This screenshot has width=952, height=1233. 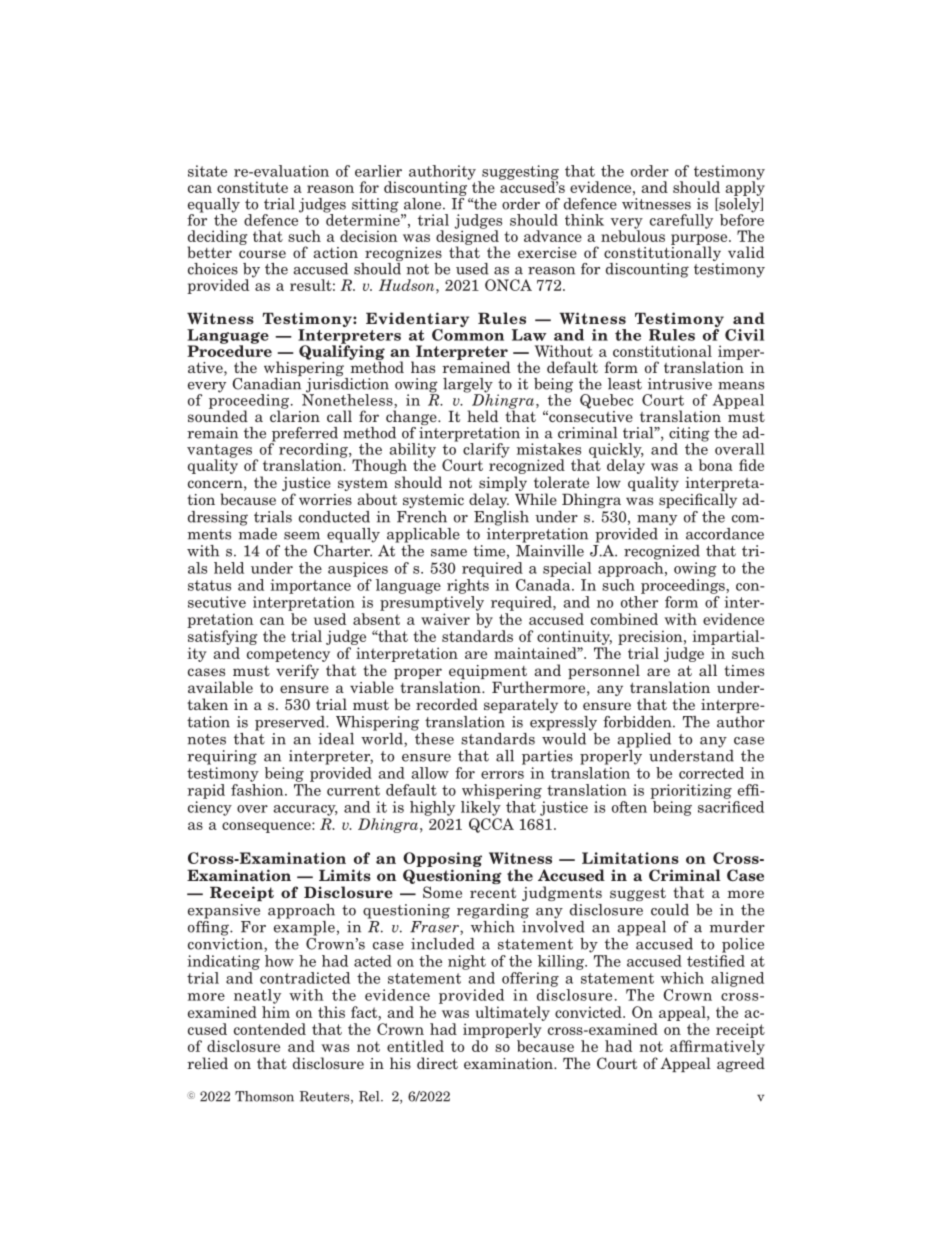 What do you see at coordinates (264, 1096) in the screenshot?
I see `Thomson` at bounding box center [264, 1096].
